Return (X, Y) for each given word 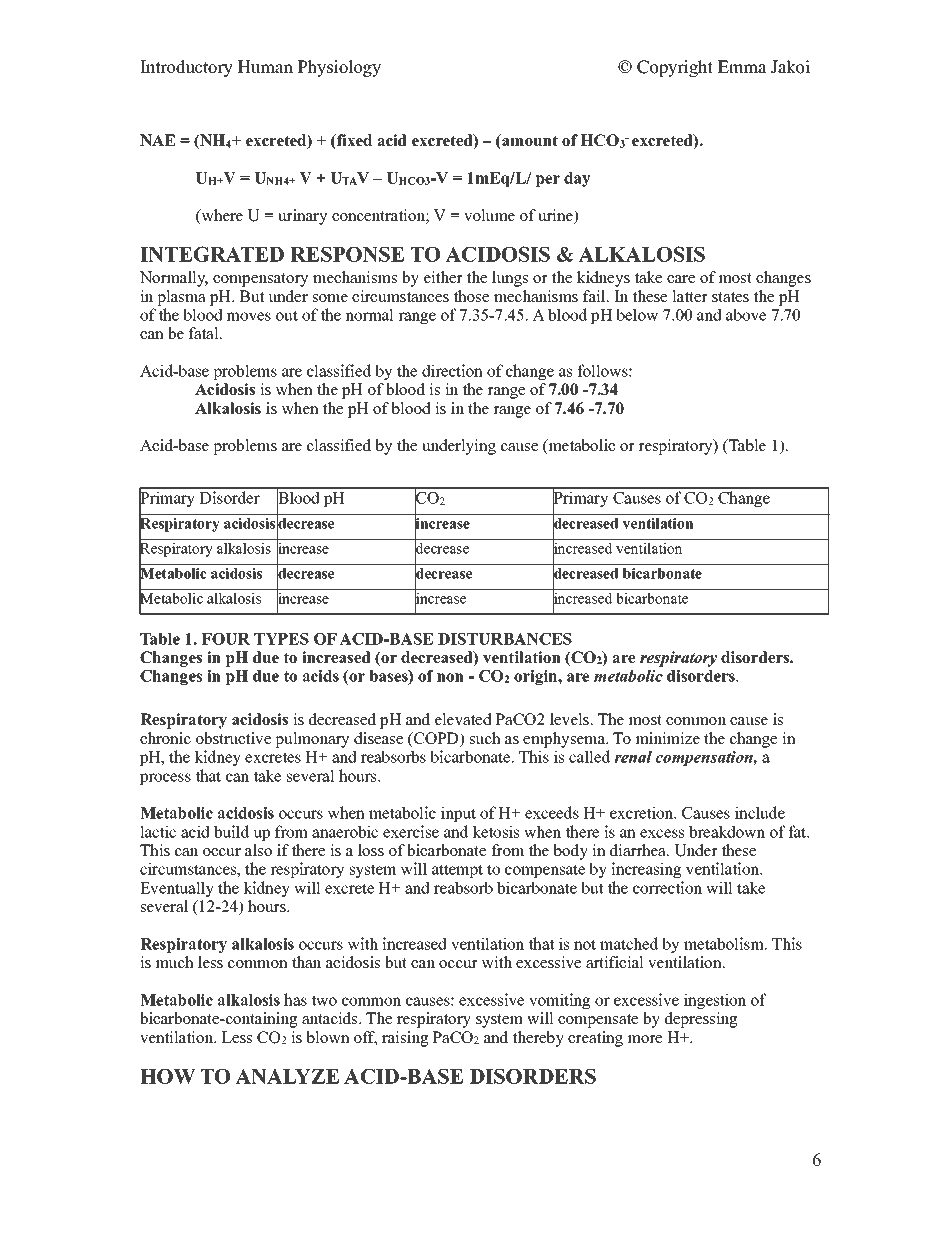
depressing (701, 1020)
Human (265, 67)
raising (405, 1039)
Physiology (339, 68)
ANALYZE (287, 1076)
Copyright (675, 68)
